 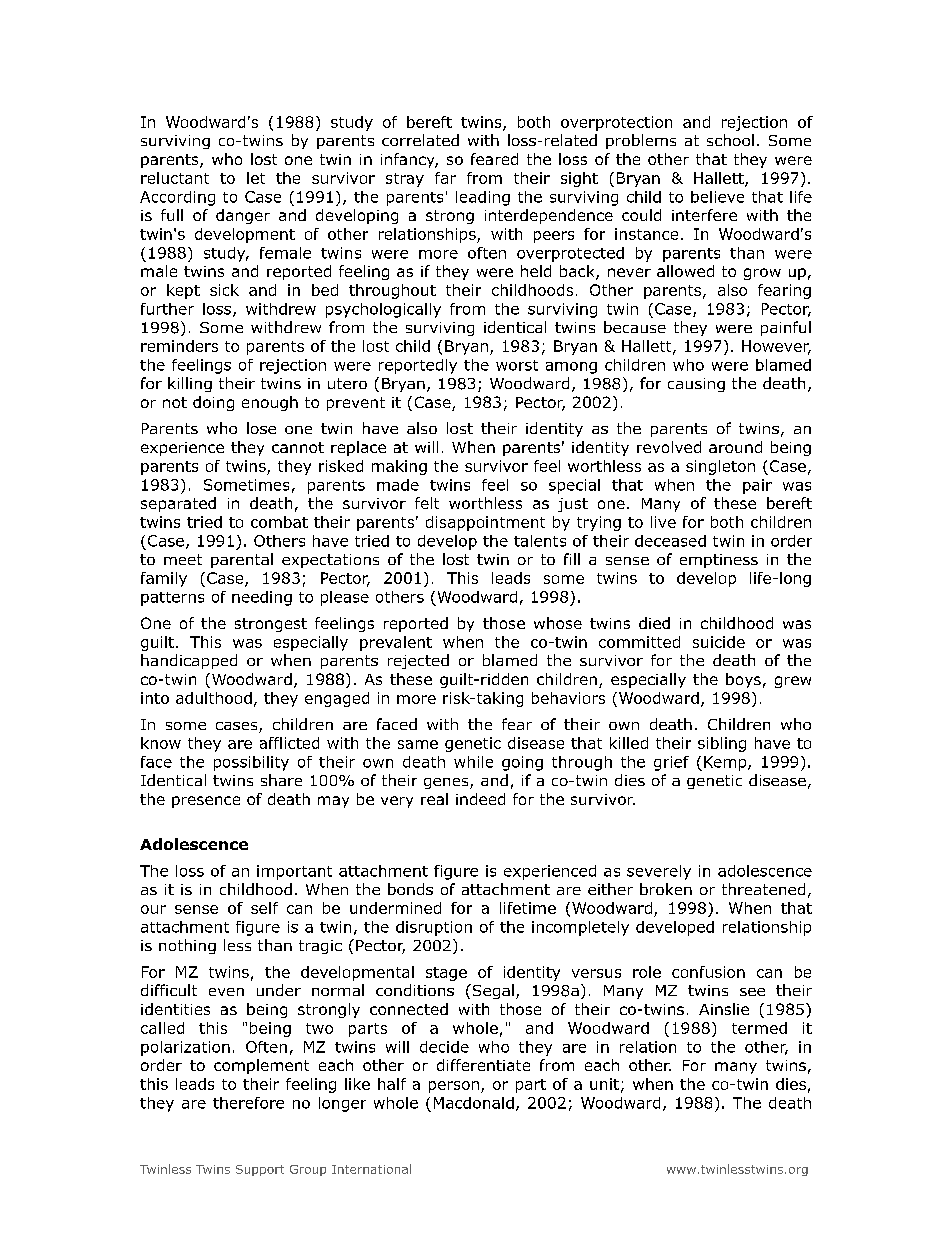 I want to click on indeed, so click(x=480, y=799).
